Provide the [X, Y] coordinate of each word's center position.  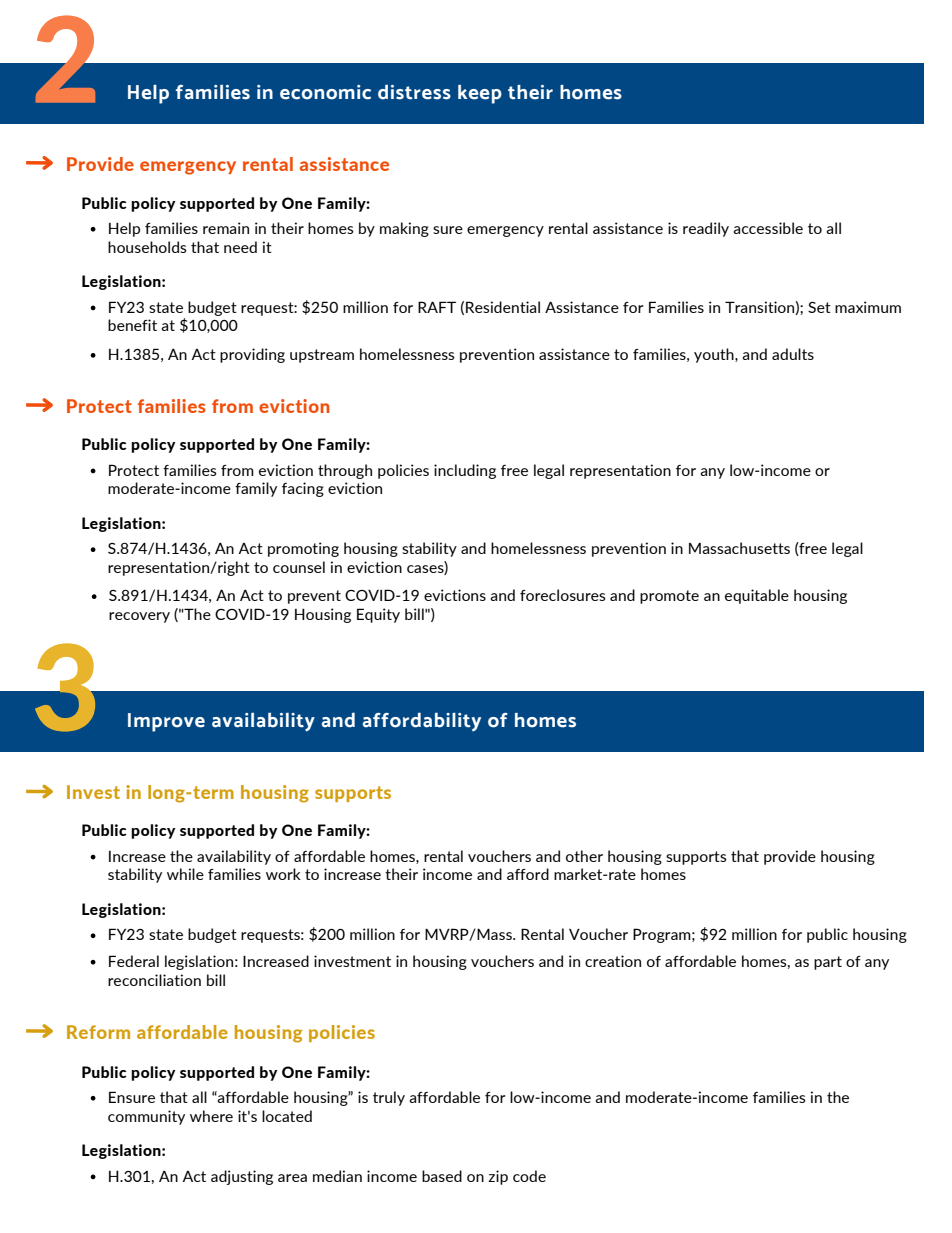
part [828, 963]
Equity [378, 615]
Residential [503, 307]
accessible [768, 228]
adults [793, 354]
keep [480, 94]
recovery [139, 617]
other [584, 856]
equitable [757, 596]
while [185, 874]
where [211, 1116]
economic [325, 92]
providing [252, 355]
